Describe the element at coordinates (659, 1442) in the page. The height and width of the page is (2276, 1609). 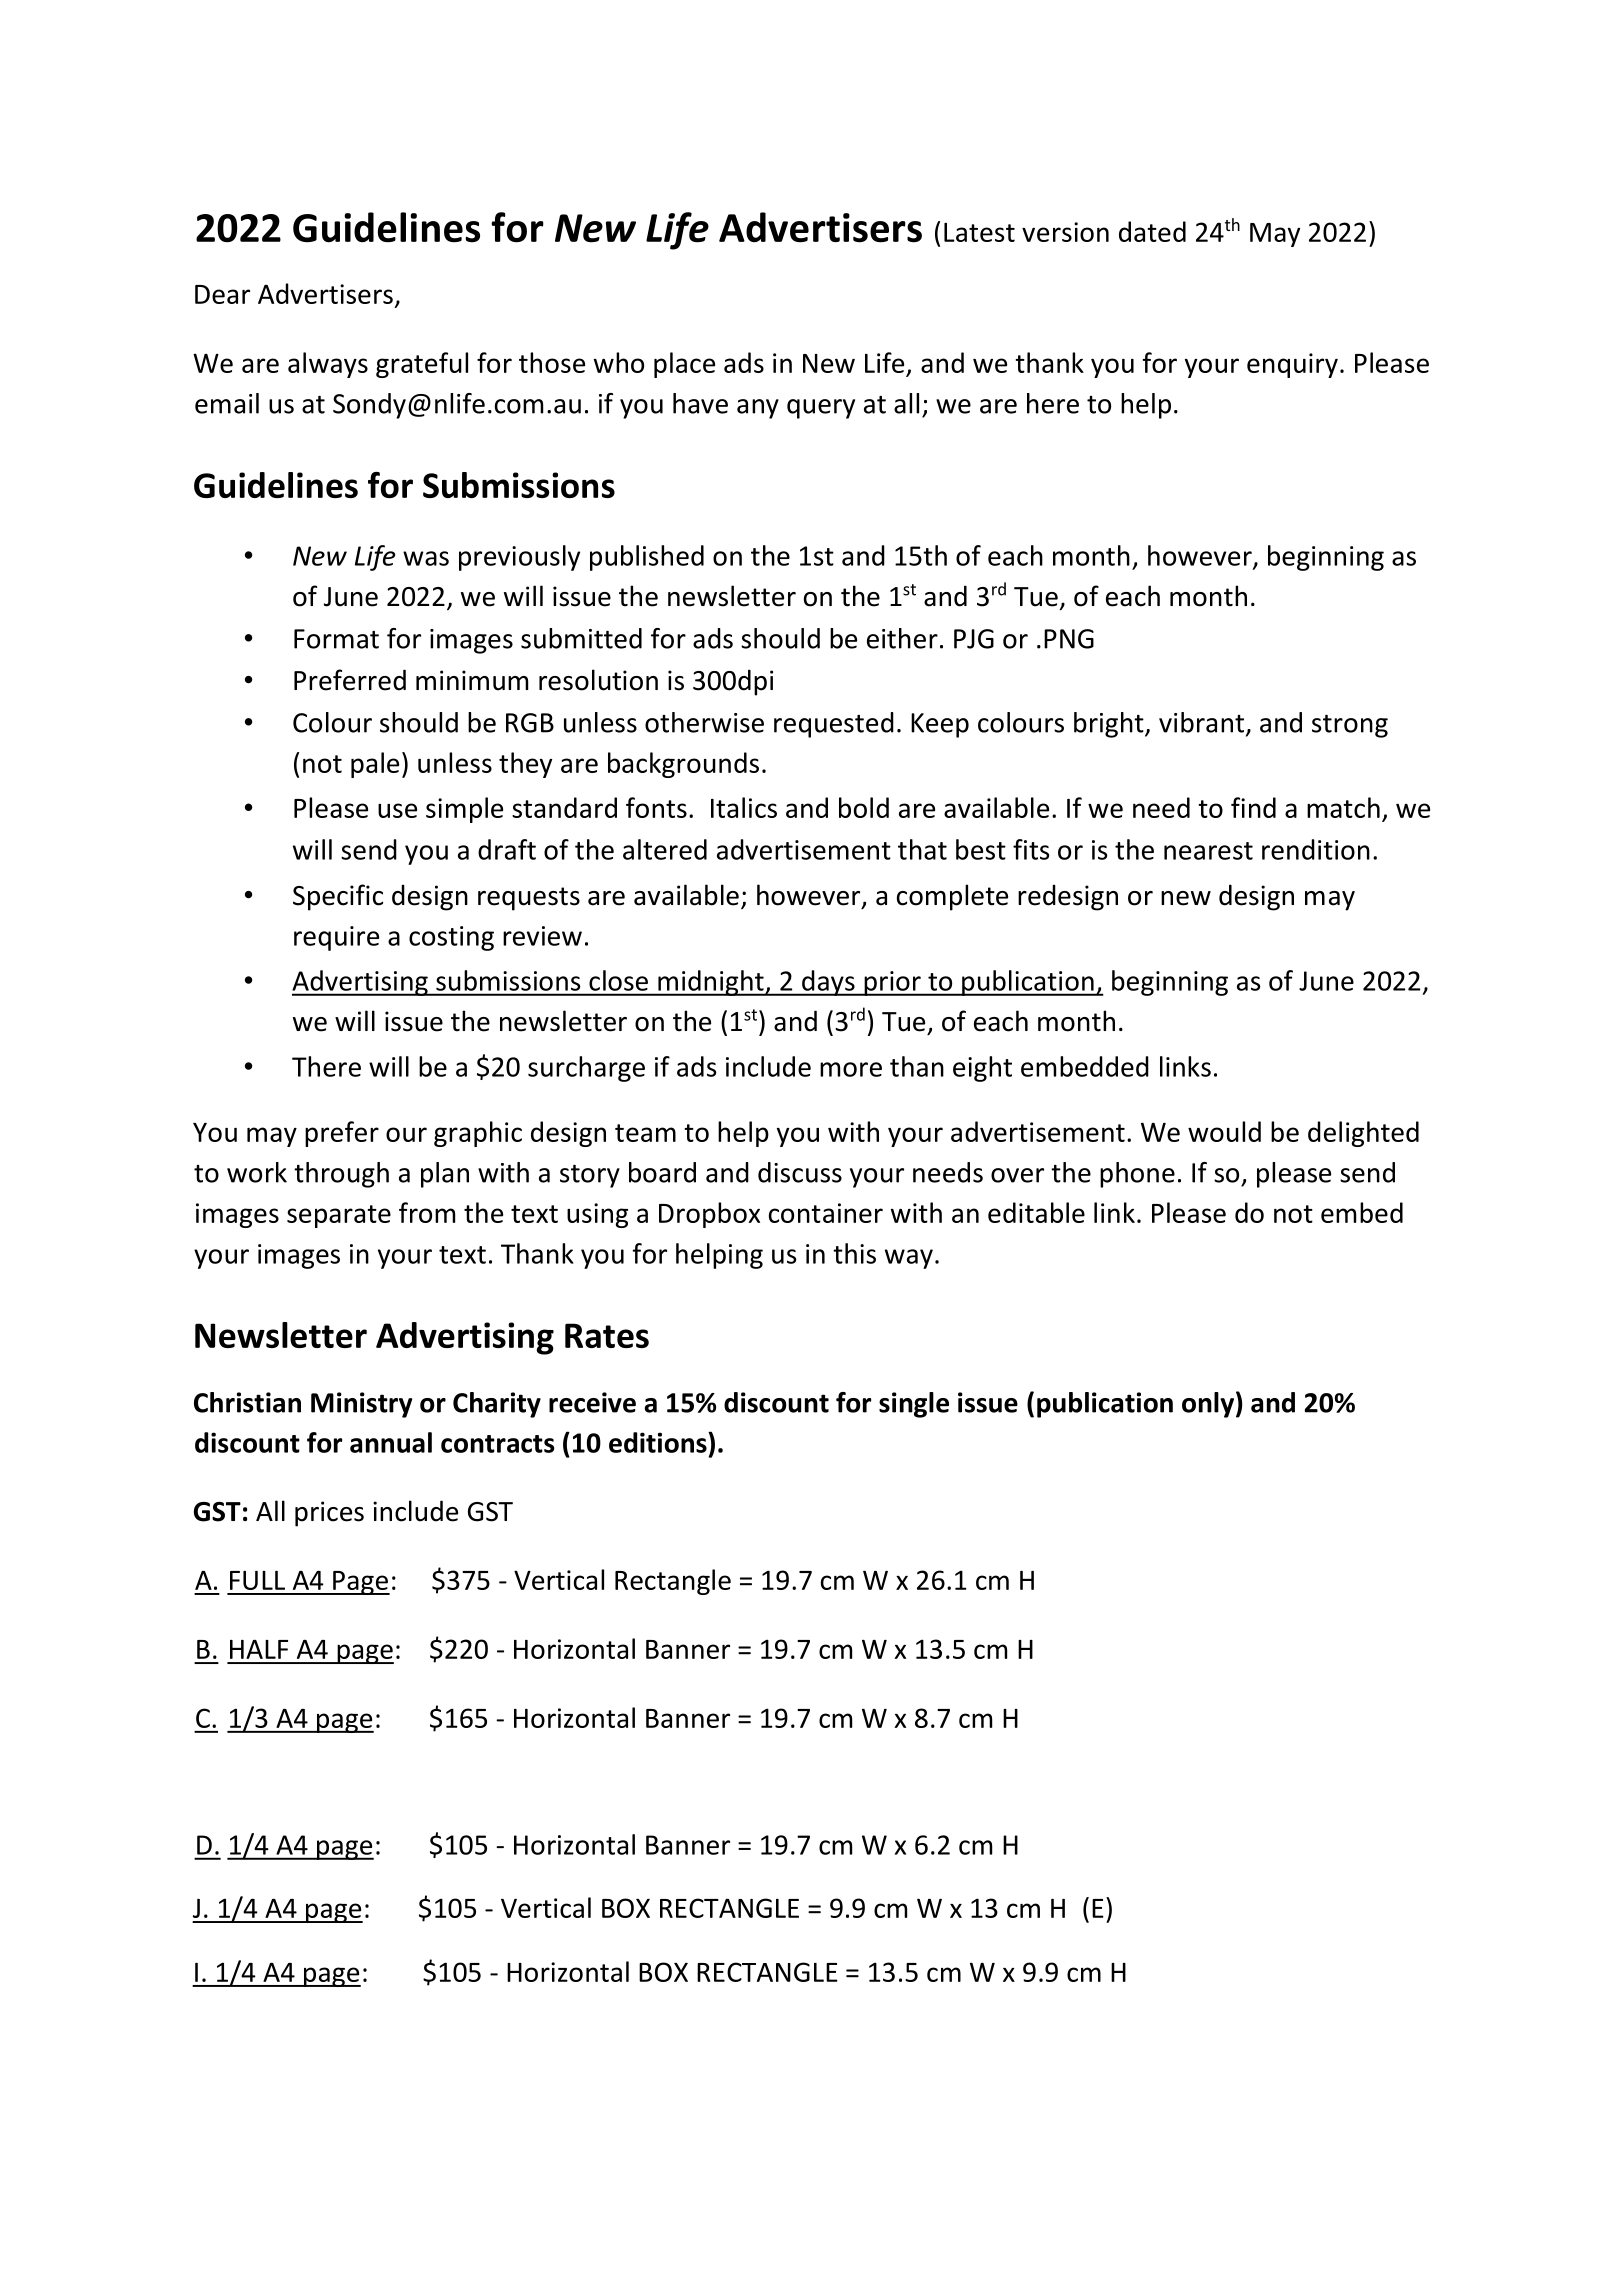
I see `editions` at that location.
